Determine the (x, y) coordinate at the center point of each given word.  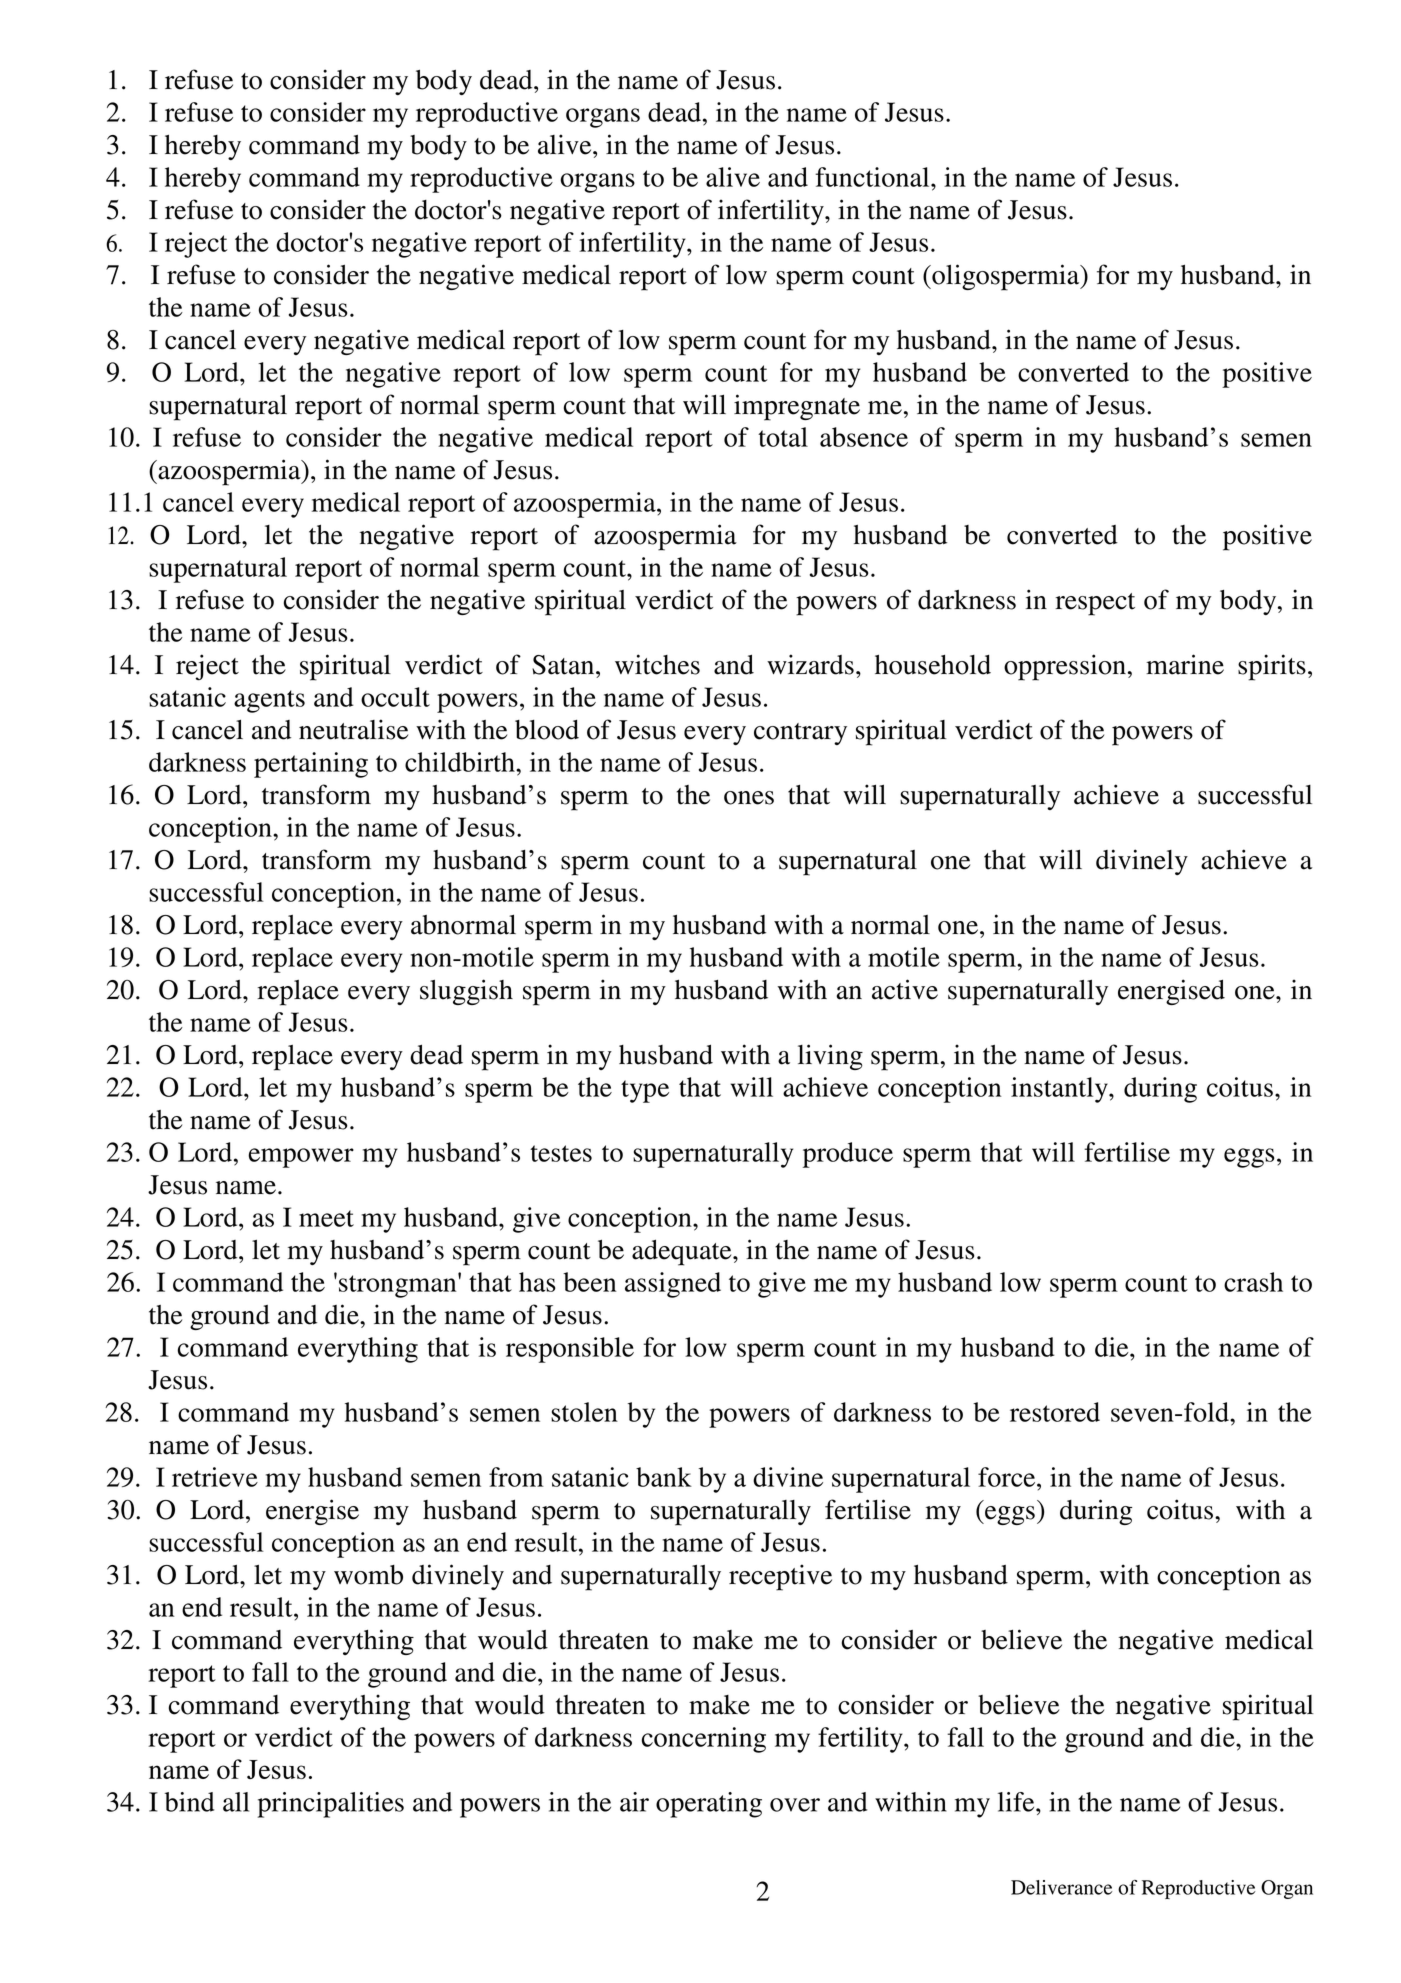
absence (864, 437)
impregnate (797, 407)
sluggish (466, 992)
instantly (1060, 1090)
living (830, 1057)
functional (873, 177)
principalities (331, 1805)
